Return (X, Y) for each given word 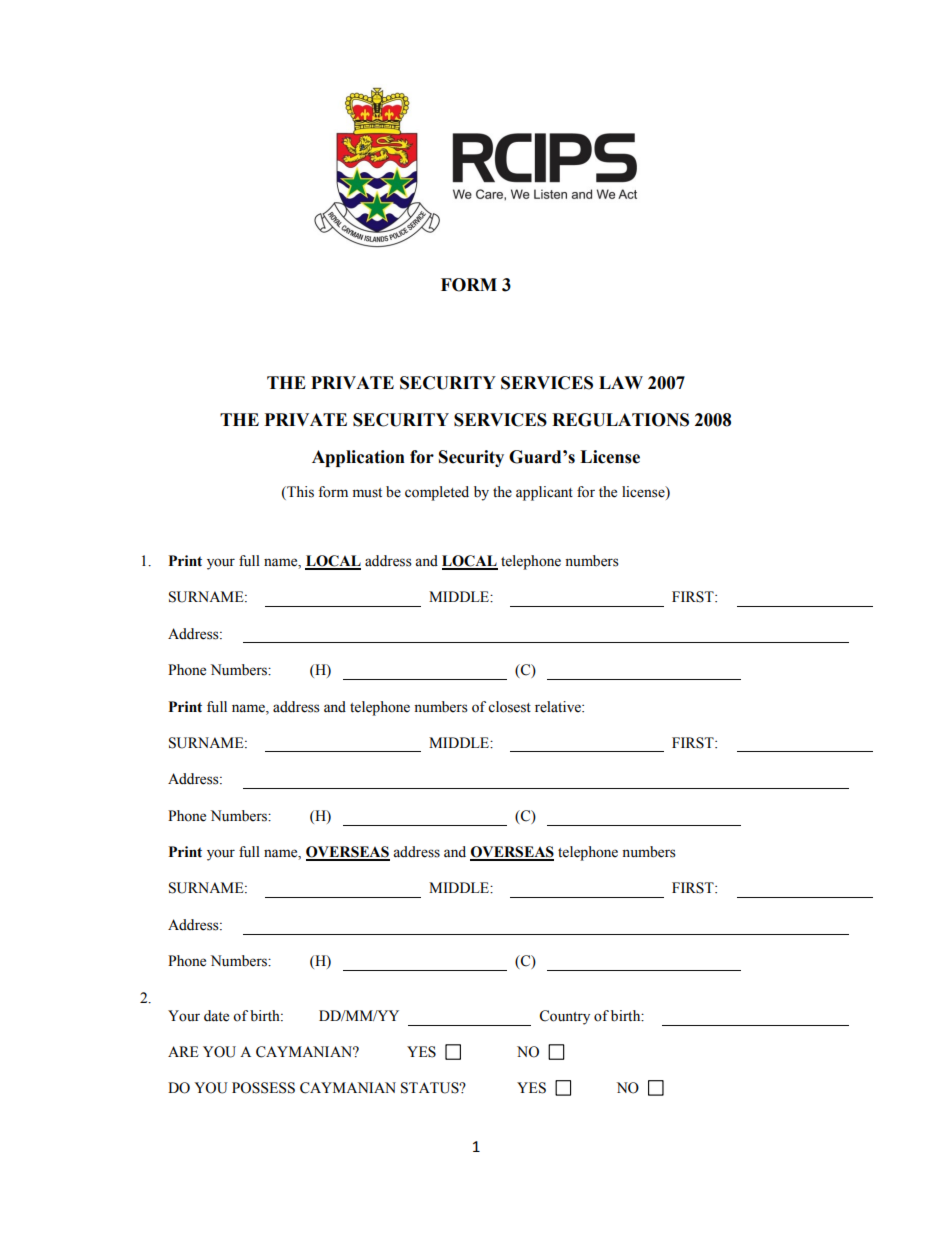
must (367, 493)
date (216, 1016)
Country (564, 1017)
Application (358, 458)
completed (437, 493)
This (299, 492)
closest (509, 707)
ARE (183, 1051)
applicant (544, 493)
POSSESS (263, 1088)
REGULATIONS (620, 420)
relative (559, 707)
